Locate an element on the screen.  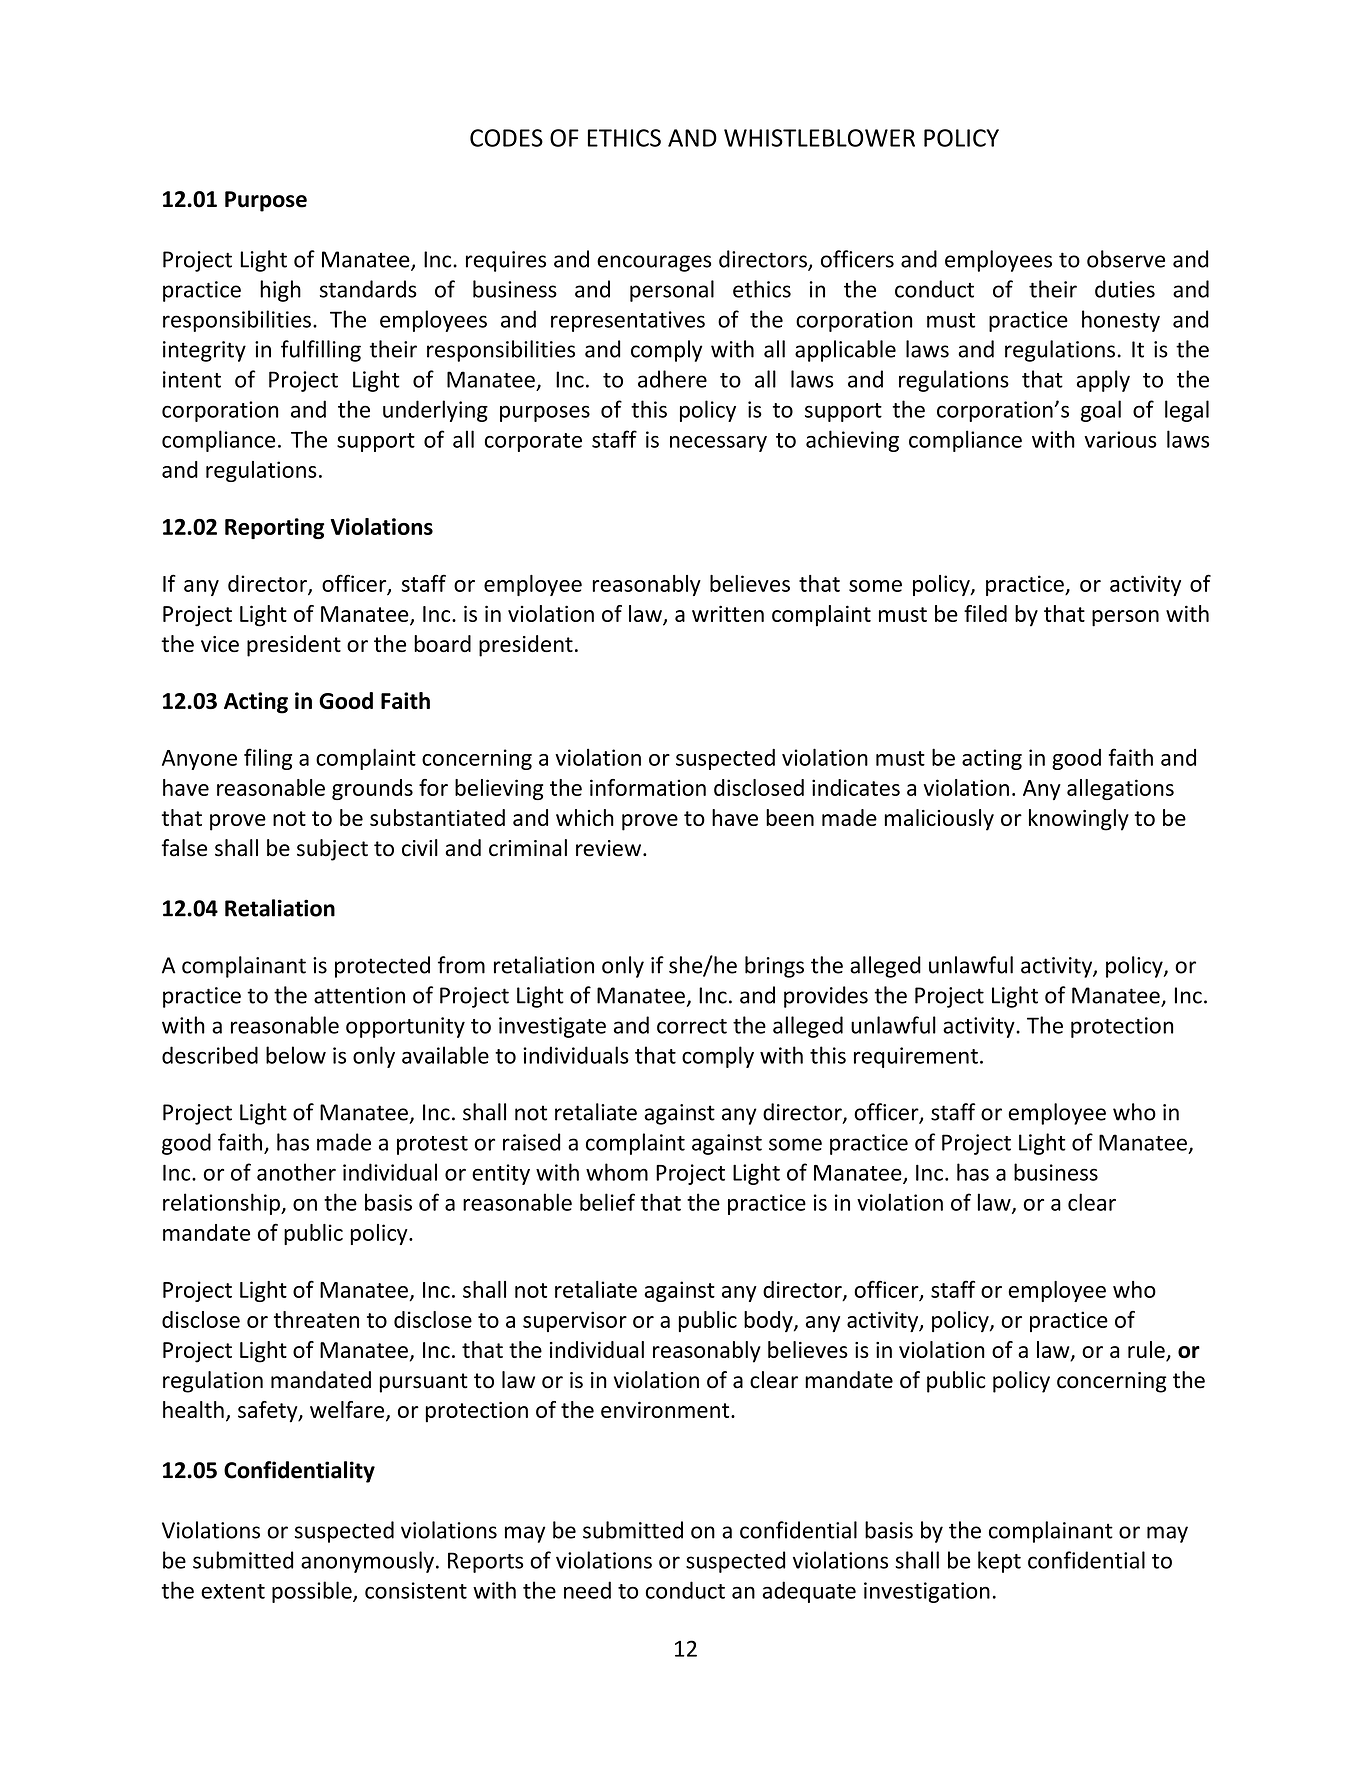
necessary is located at coordinates (718, 444).
